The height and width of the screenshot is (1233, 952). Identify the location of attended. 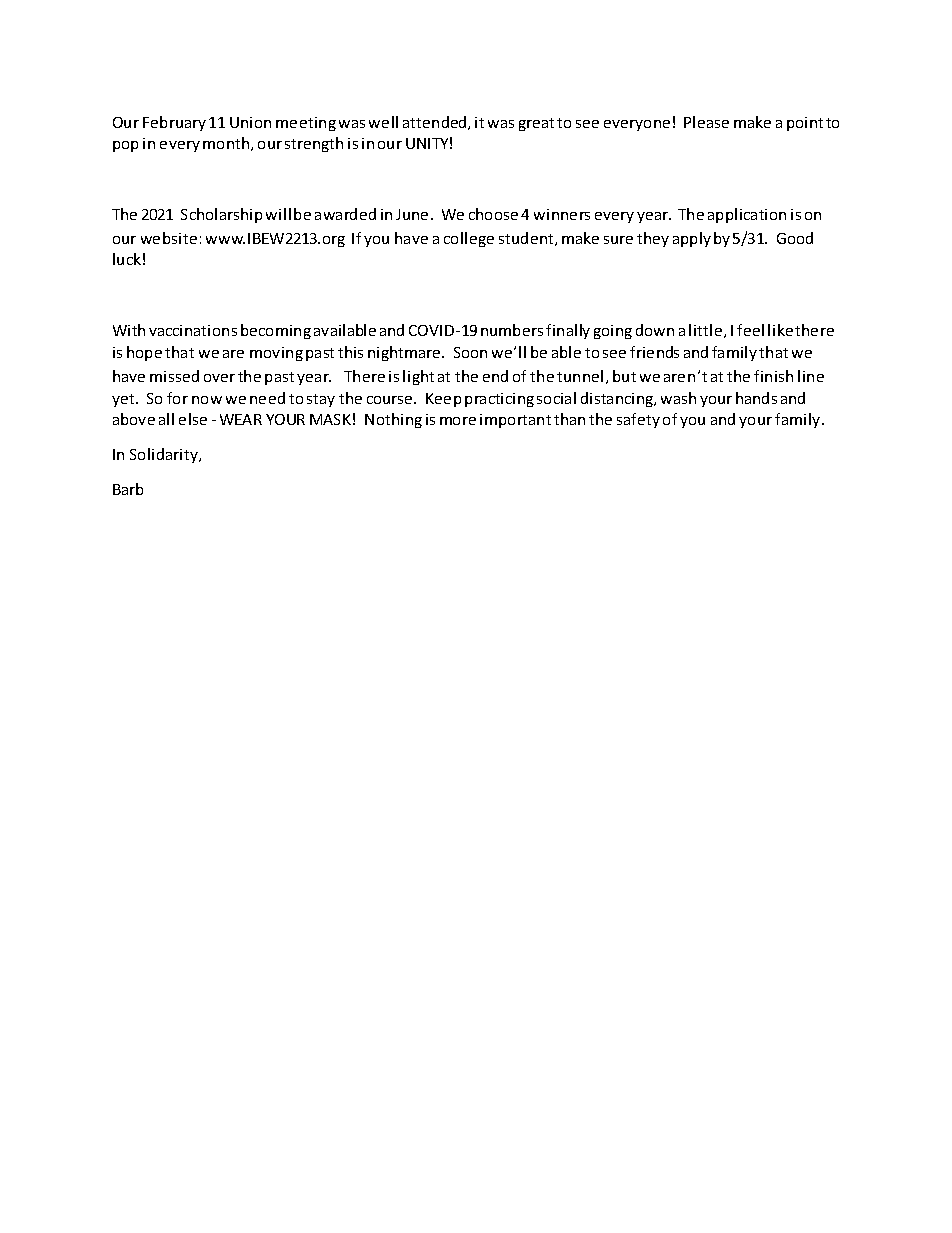
(436, 123).
